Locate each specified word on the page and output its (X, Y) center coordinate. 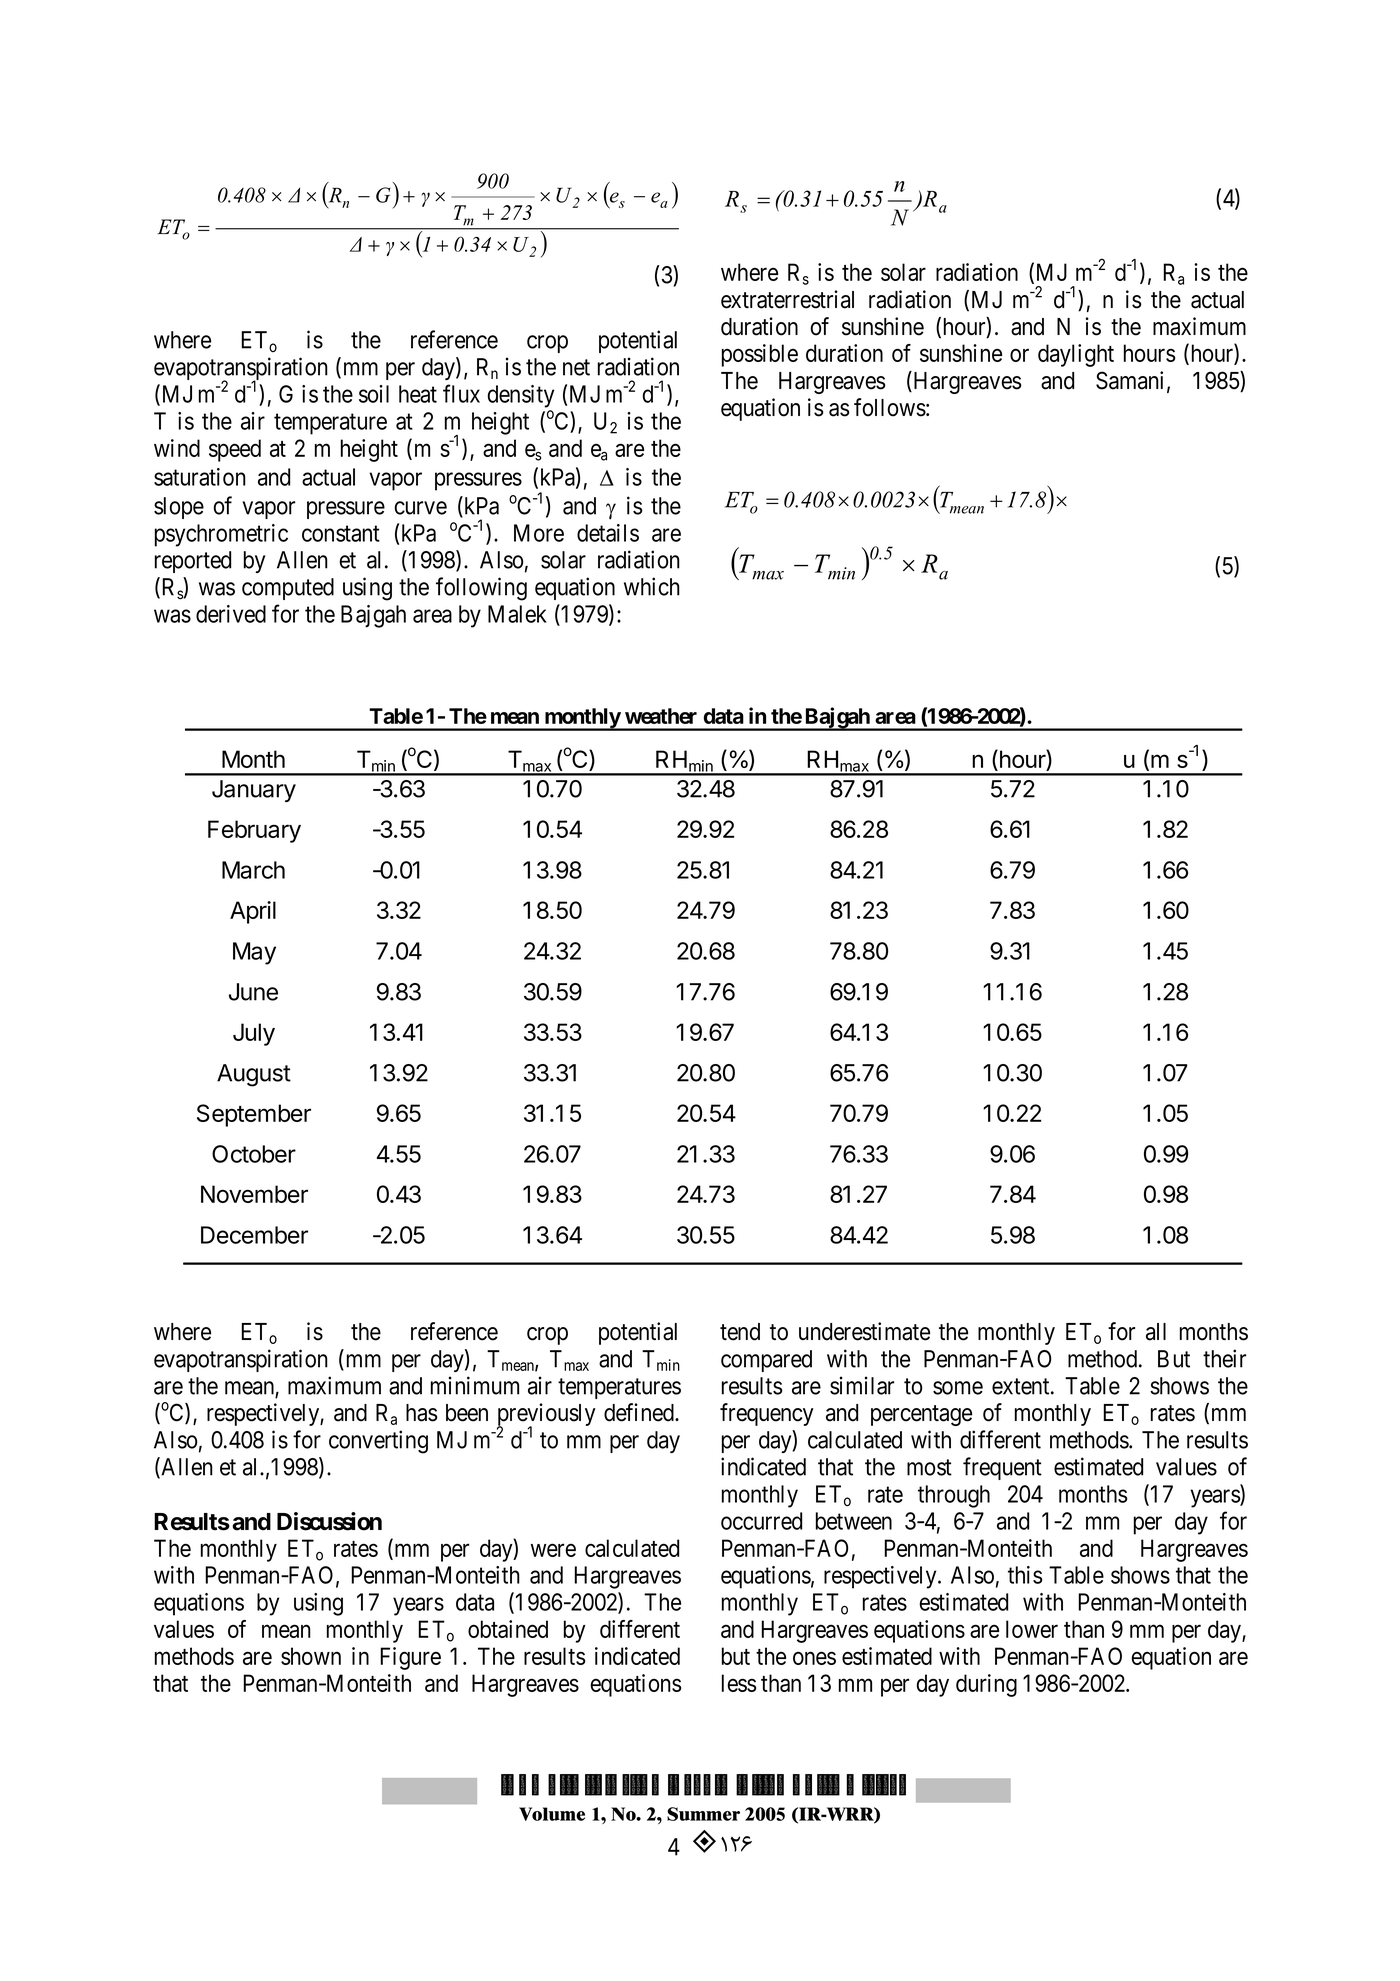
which (652, 586)
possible (760, 355)
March (253, 870)
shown (311, 1656)
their (1224, 1358)
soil (374, 394)
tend (740, 1332)
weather (661, 716)
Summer (703, 1814)
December (254, 1235)
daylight (1076, 355)
